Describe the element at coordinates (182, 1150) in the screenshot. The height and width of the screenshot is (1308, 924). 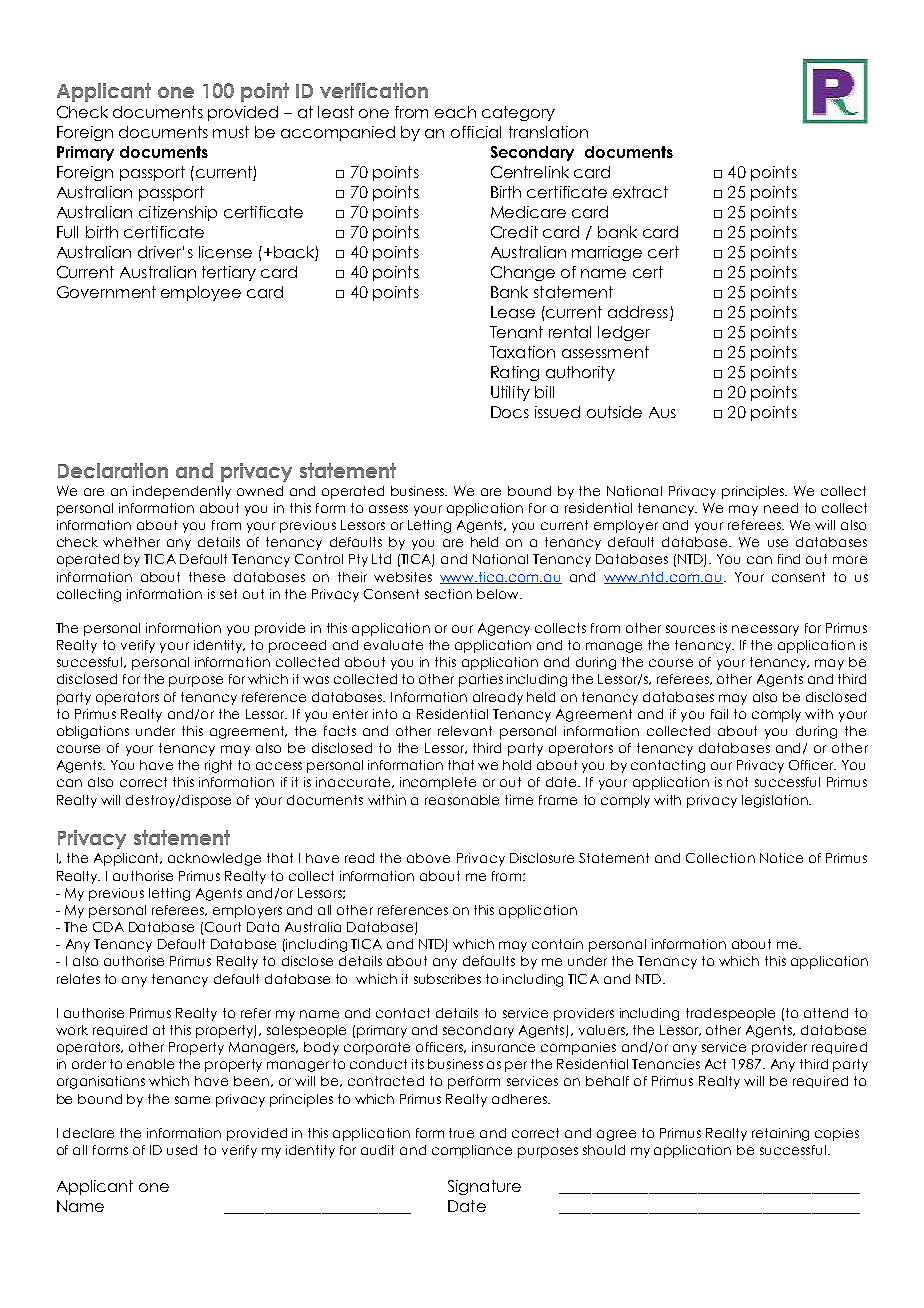
I see `used` at that location.
